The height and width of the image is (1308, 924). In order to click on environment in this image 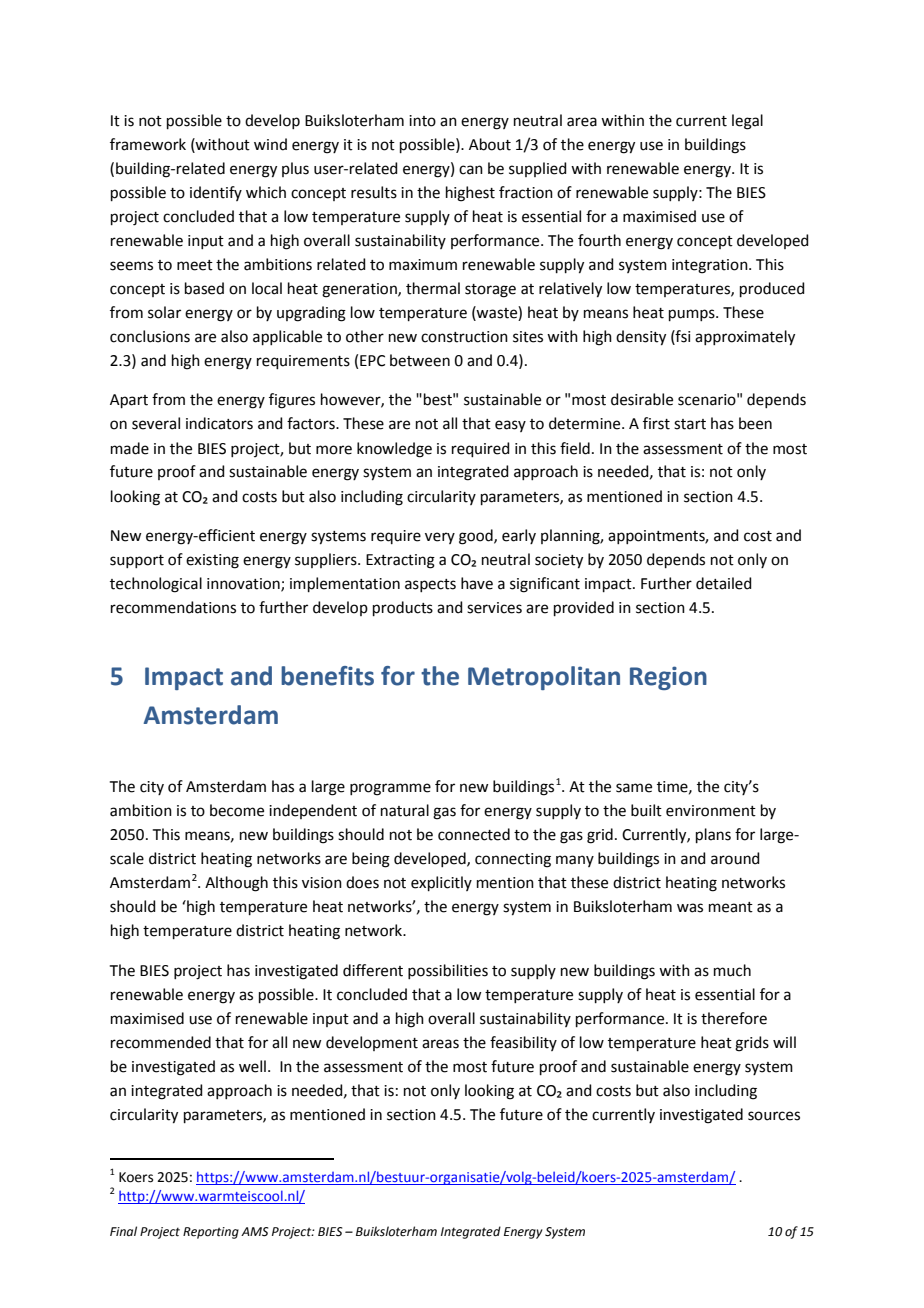, I will do `click(711, 811)`.
